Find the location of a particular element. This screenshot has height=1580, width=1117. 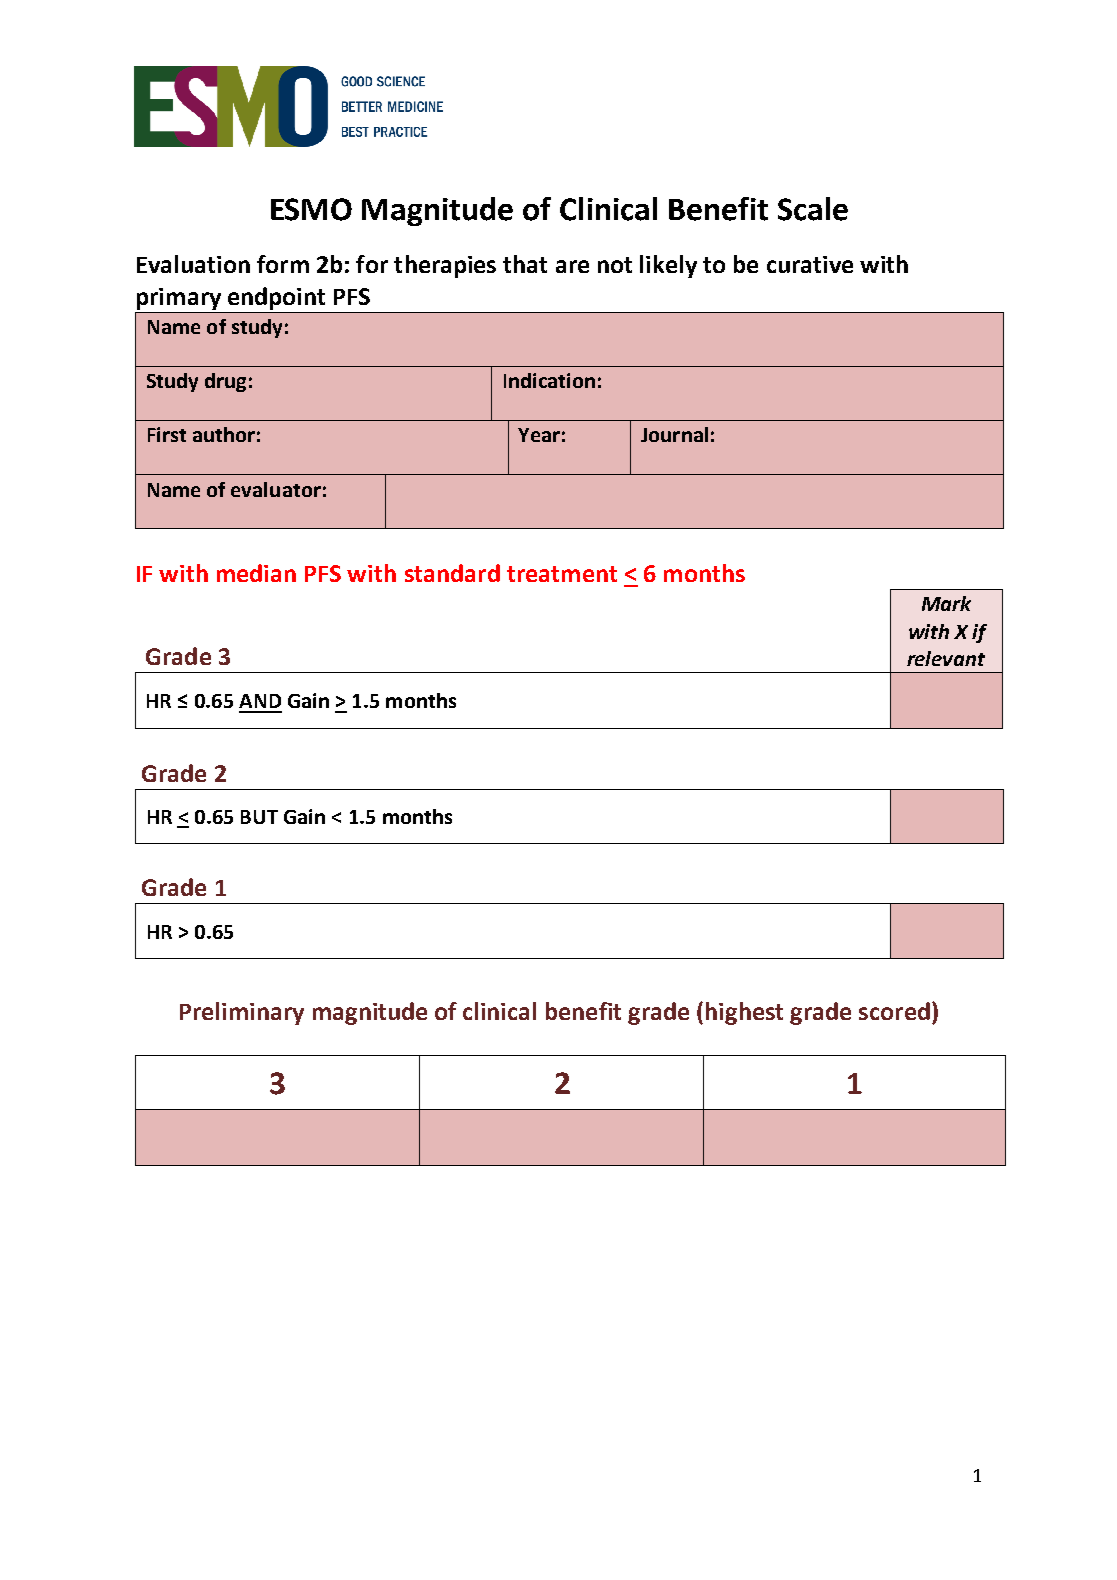

Scale is located at coordinates (813, 209).
